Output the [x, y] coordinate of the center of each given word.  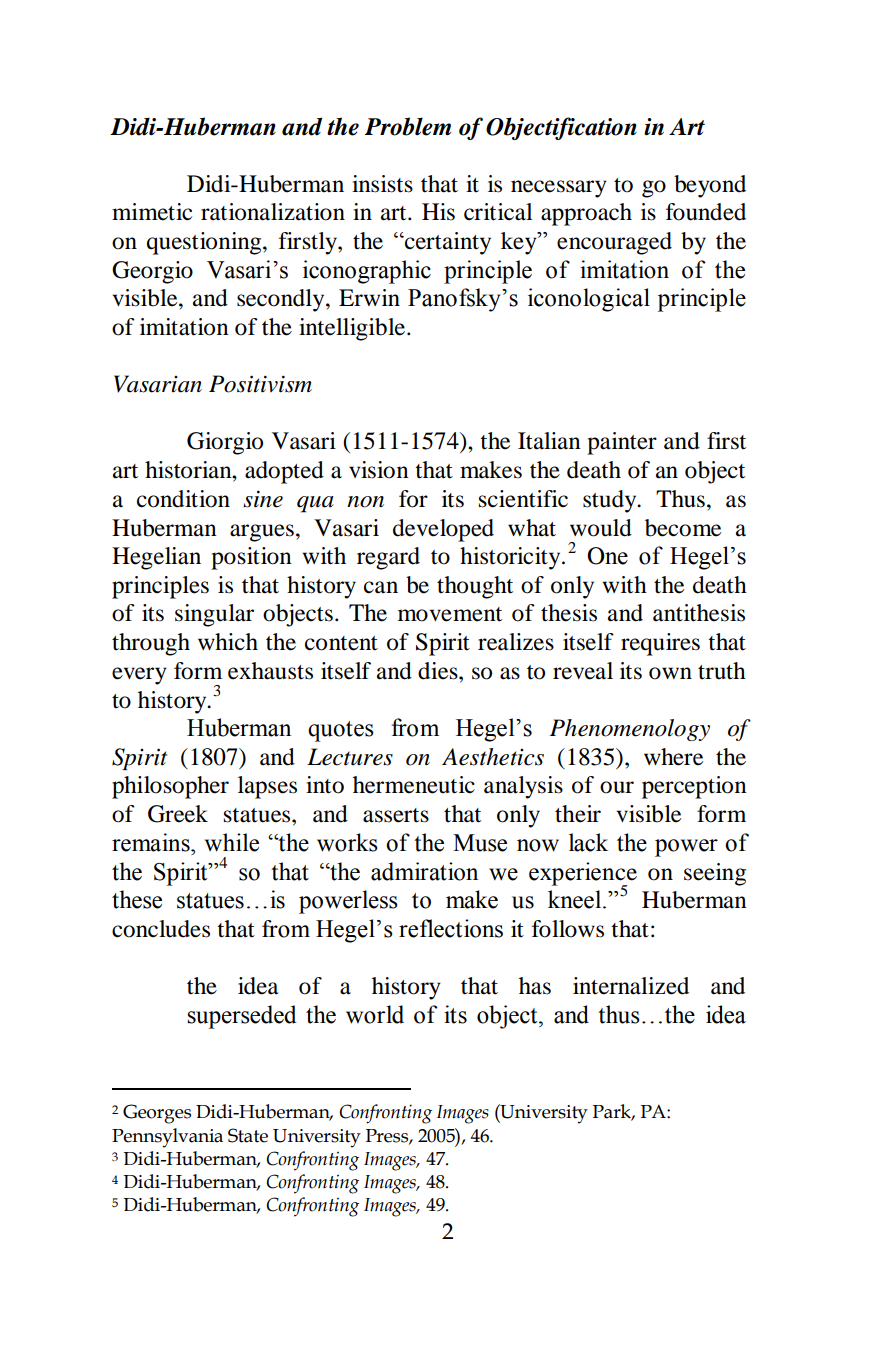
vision [379, 470]
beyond [710, 186]
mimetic [152, 212]
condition [183, 499]
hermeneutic [414, 785]
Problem [408, 126]
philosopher [170, 787]
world [375, 1014]
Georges [157, 1114]
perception [694, 787]
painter [622, 443]
